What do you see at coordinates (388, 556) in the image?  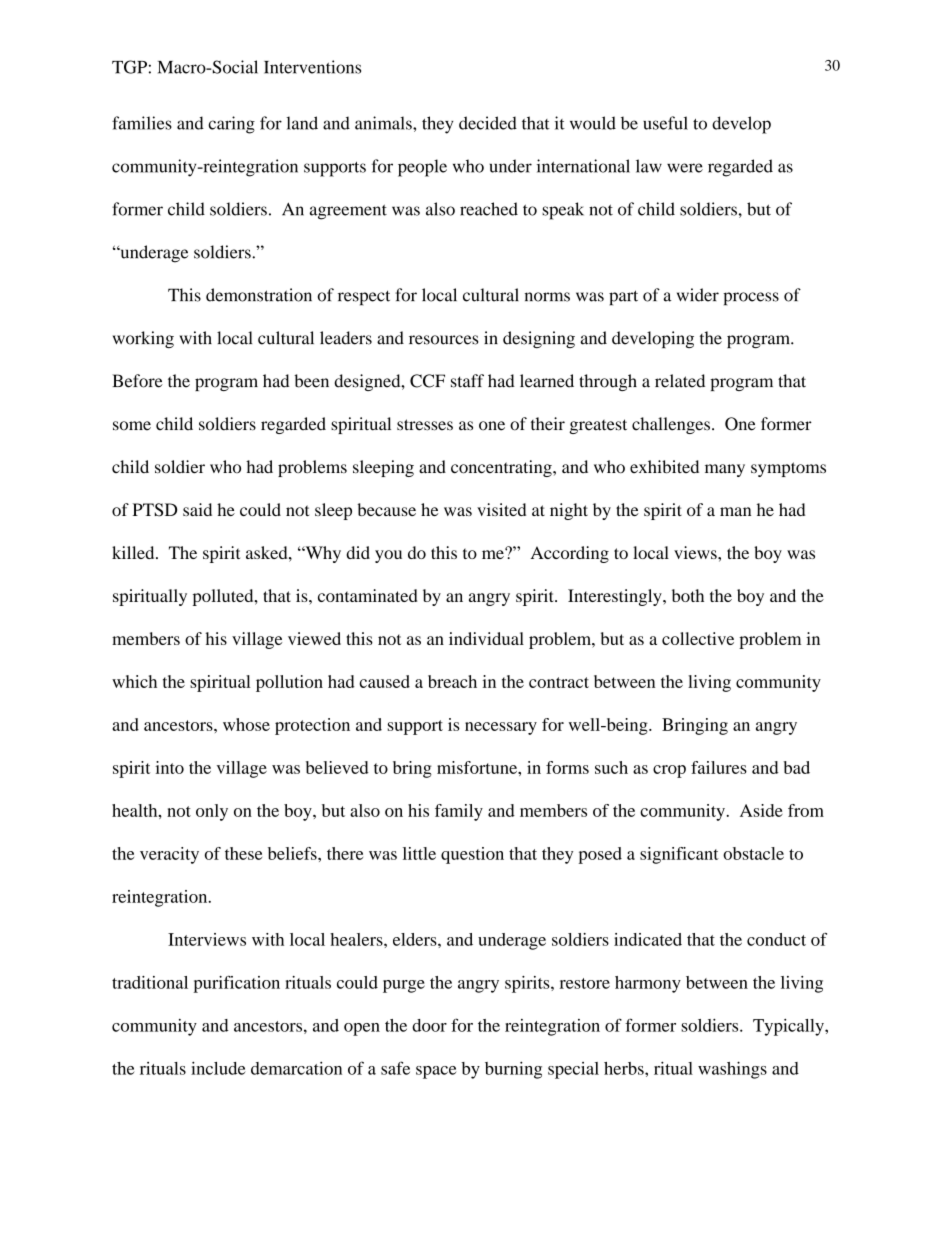 I see `you` at bounding box center [388, 556].
